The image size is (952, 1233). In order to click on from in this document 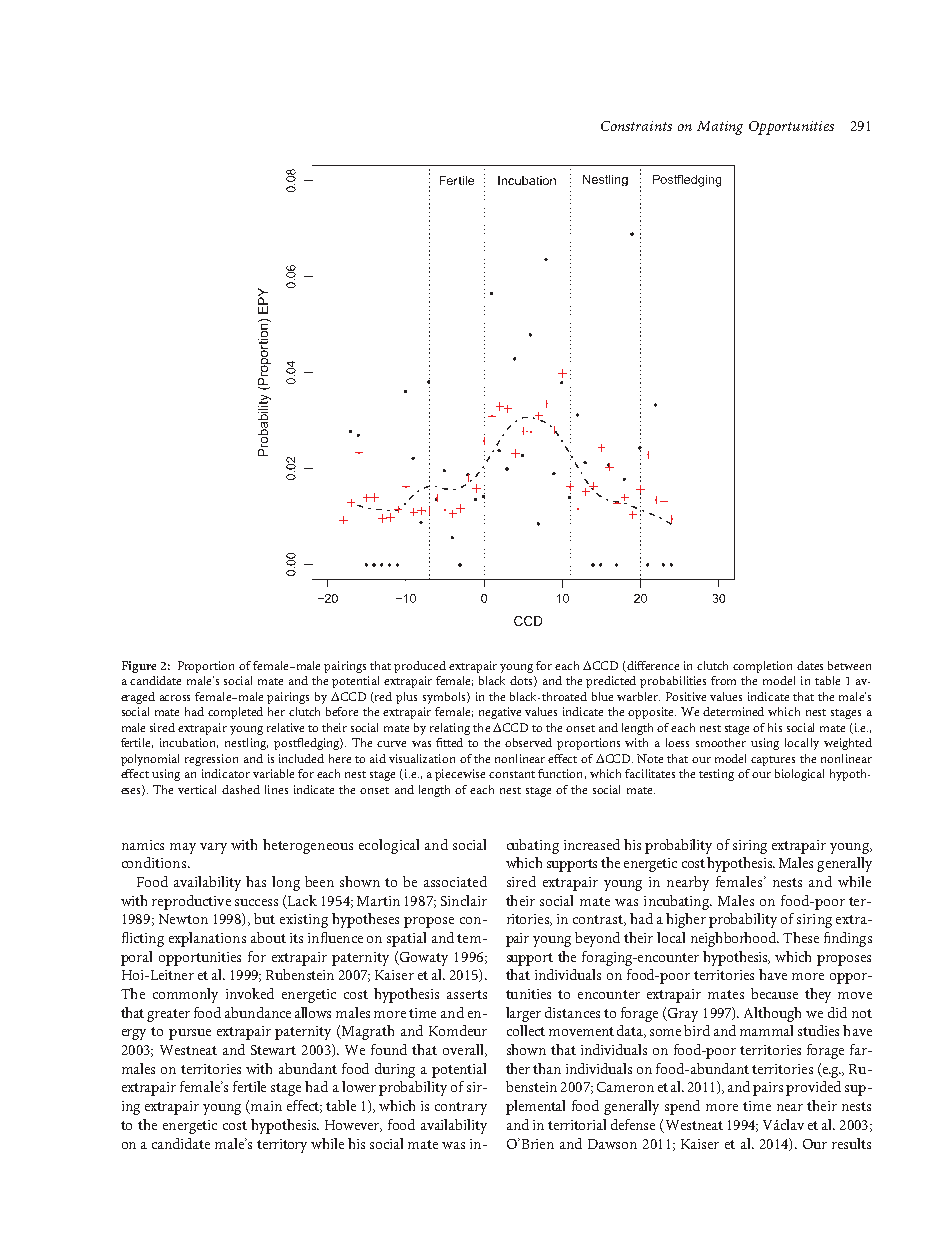, I will do `click(723, 680)`.
